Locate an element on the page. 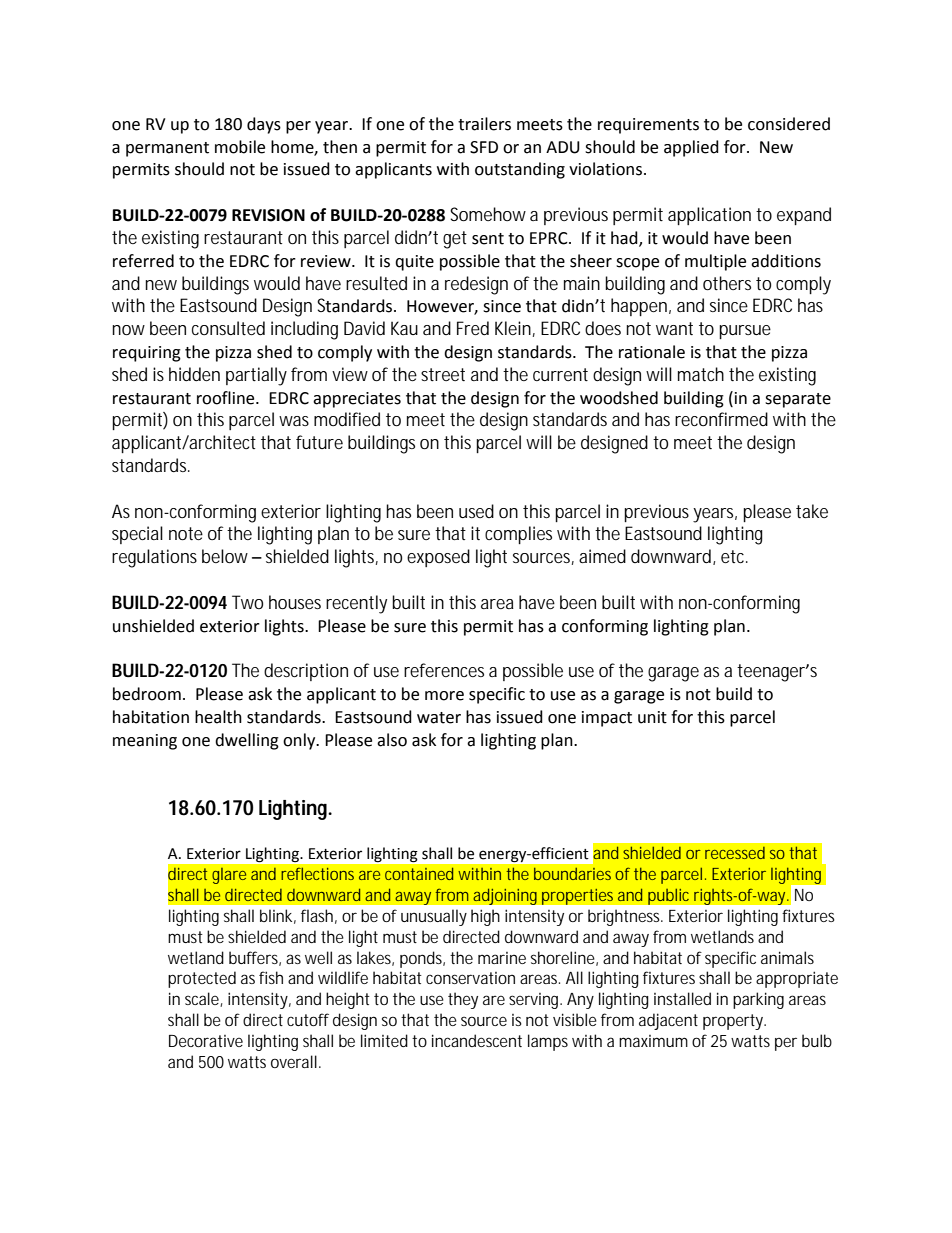 The image size is (952, 1233). reconfirmed is located at coordinates (721, 419).
